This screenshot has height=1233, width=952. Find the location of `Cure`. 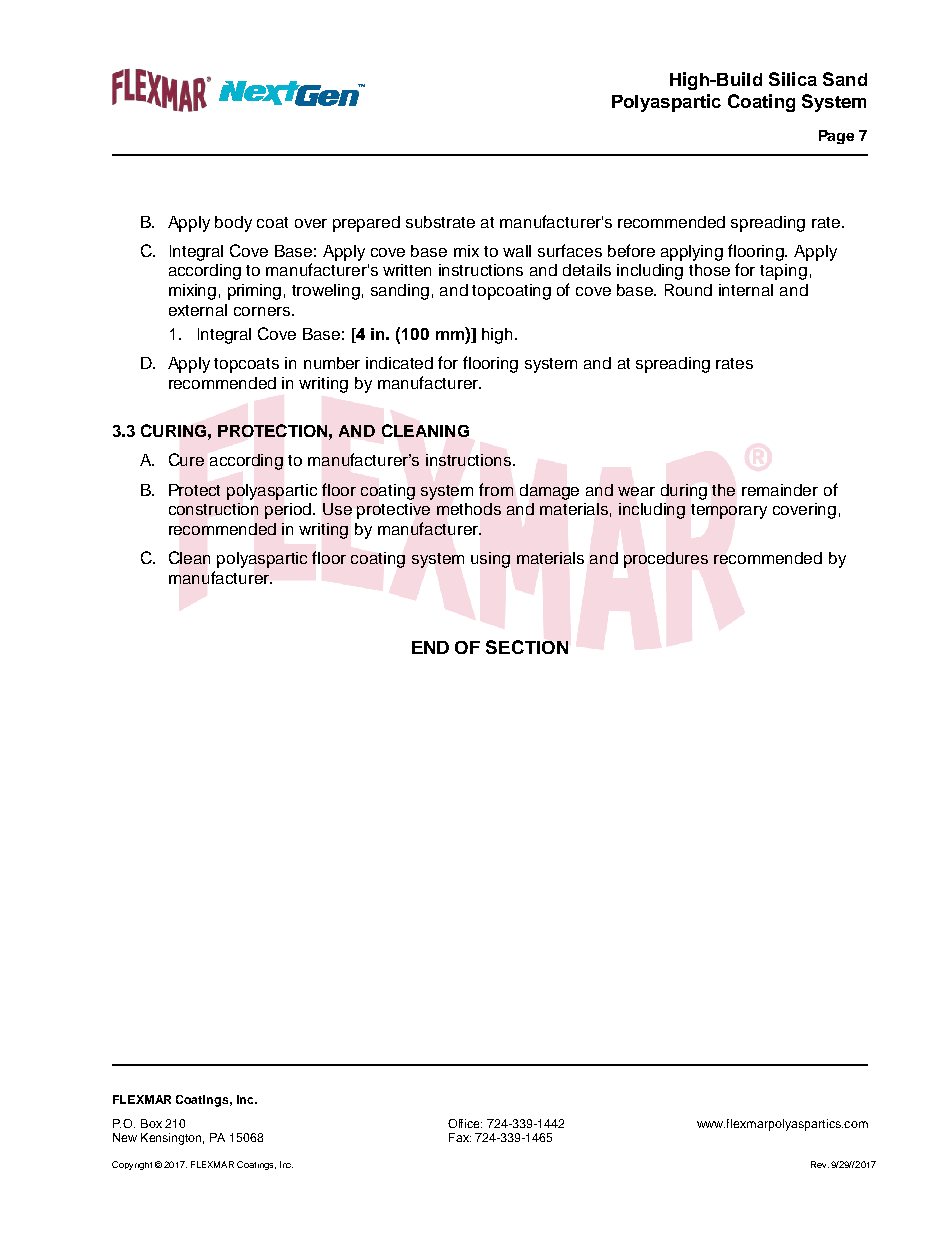

Cure is located at coordinates (186, 459).
